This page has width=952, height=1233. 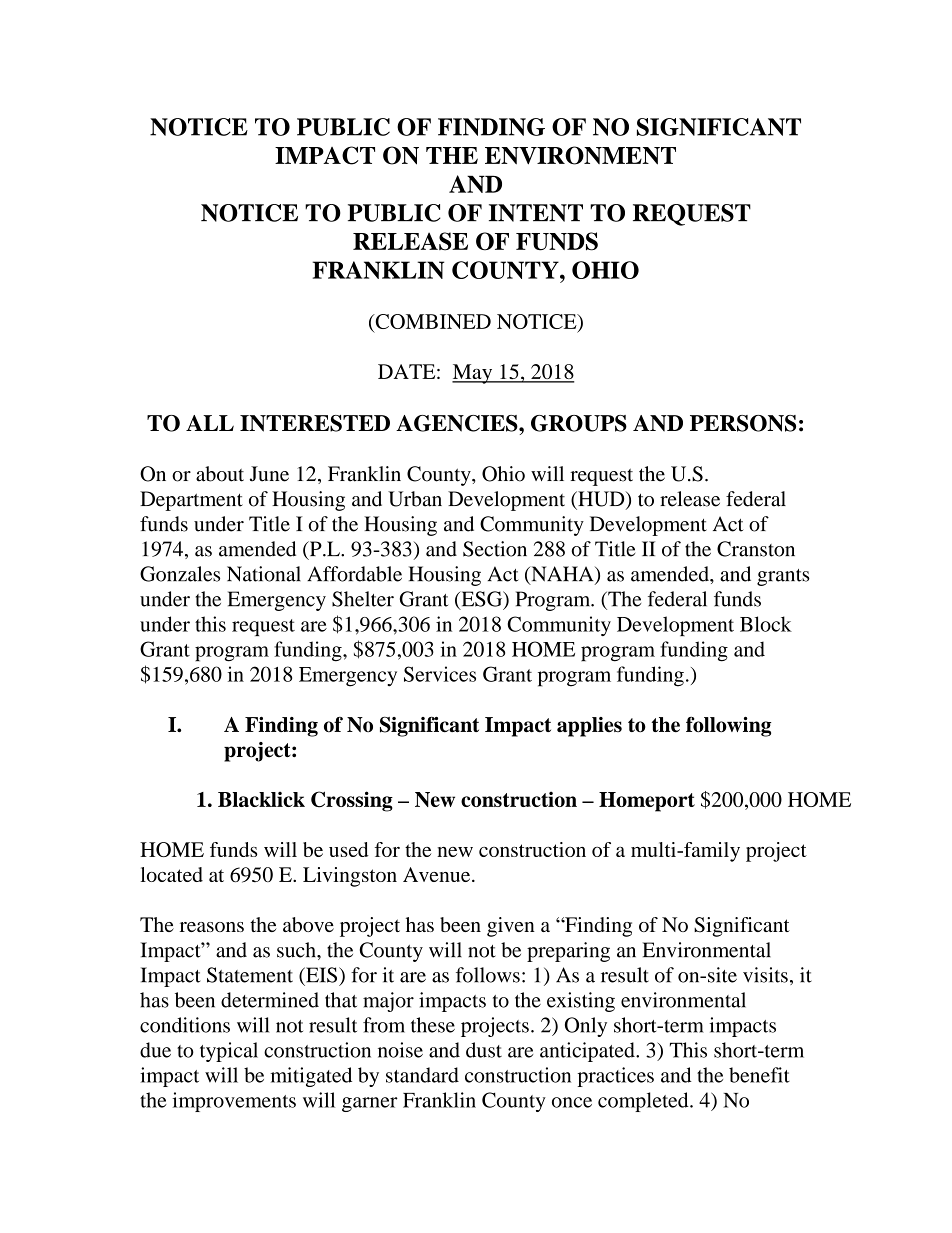 What do you see at coordinates (415, 499) in the page?
I see `Urban` at bounding box center [415, 499].
